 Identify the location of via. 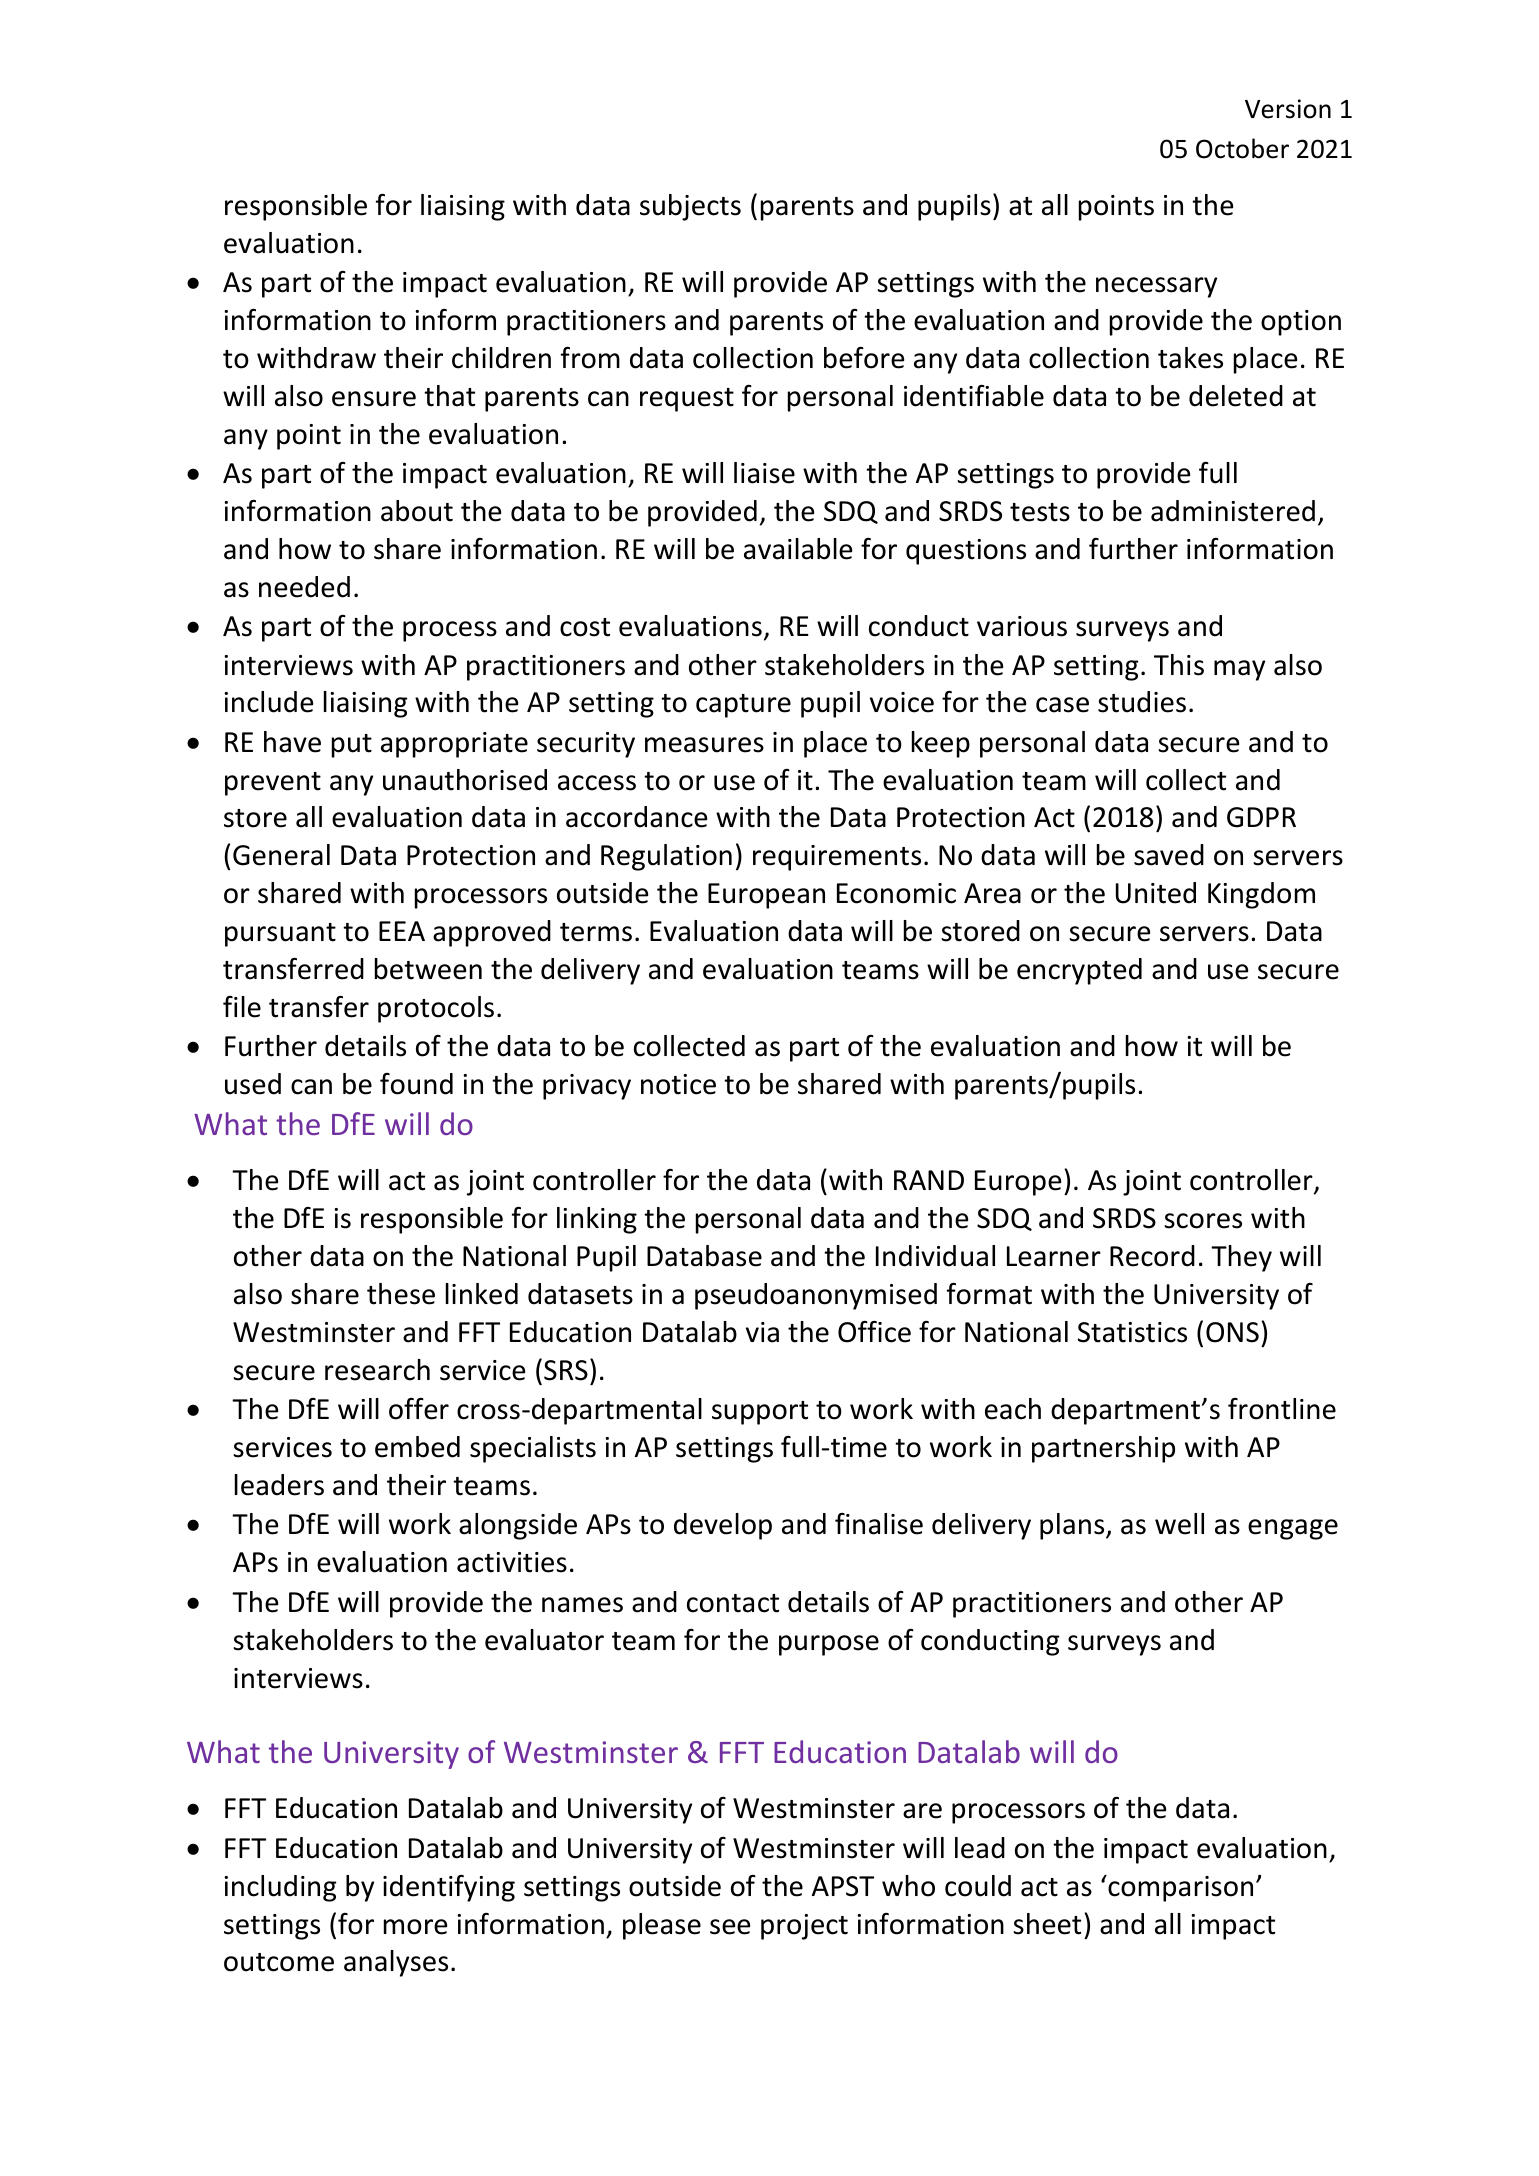
(762, 1332).
